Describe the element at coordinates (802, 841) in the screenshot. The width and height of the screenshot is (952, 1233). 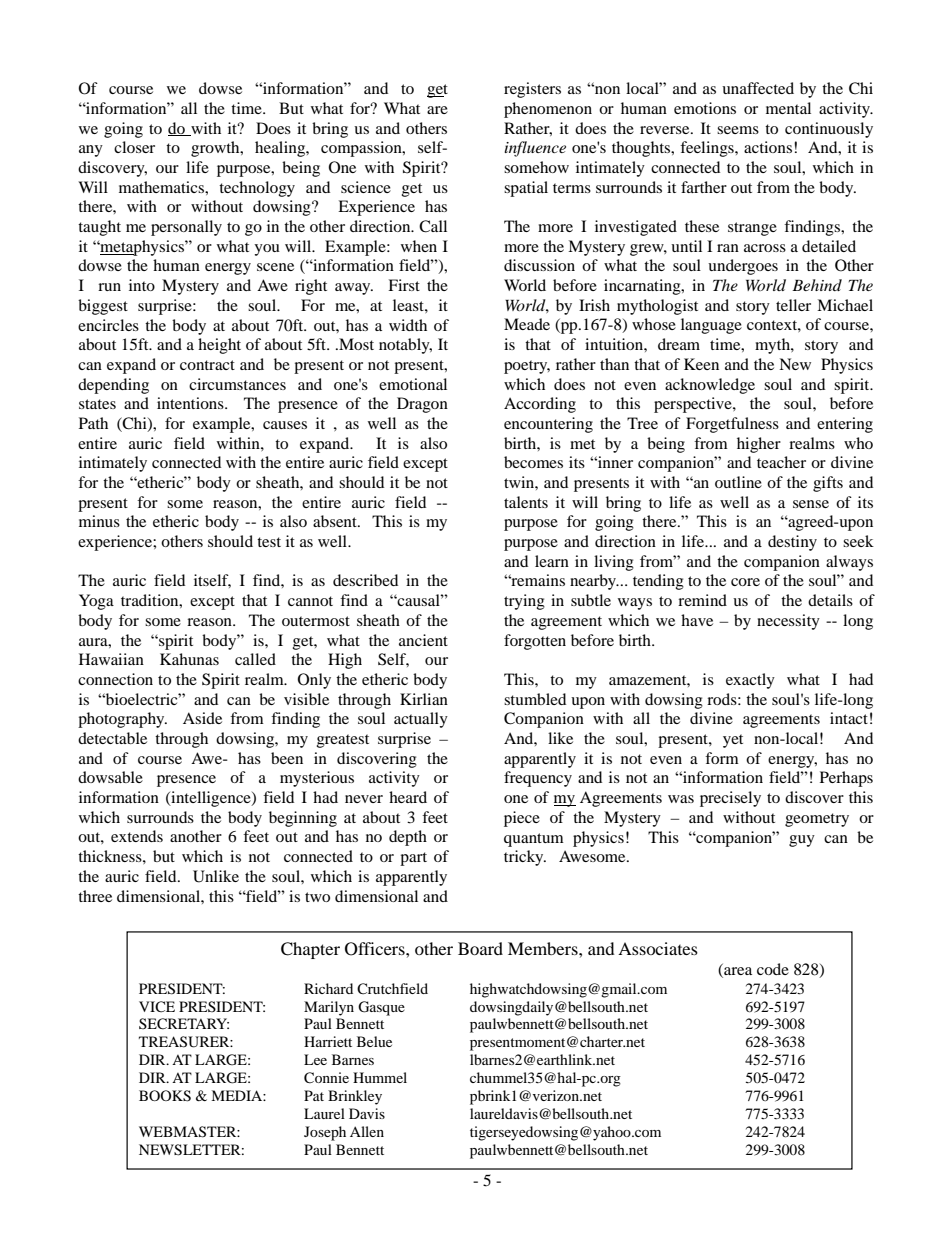
I see `guy` at that location.
